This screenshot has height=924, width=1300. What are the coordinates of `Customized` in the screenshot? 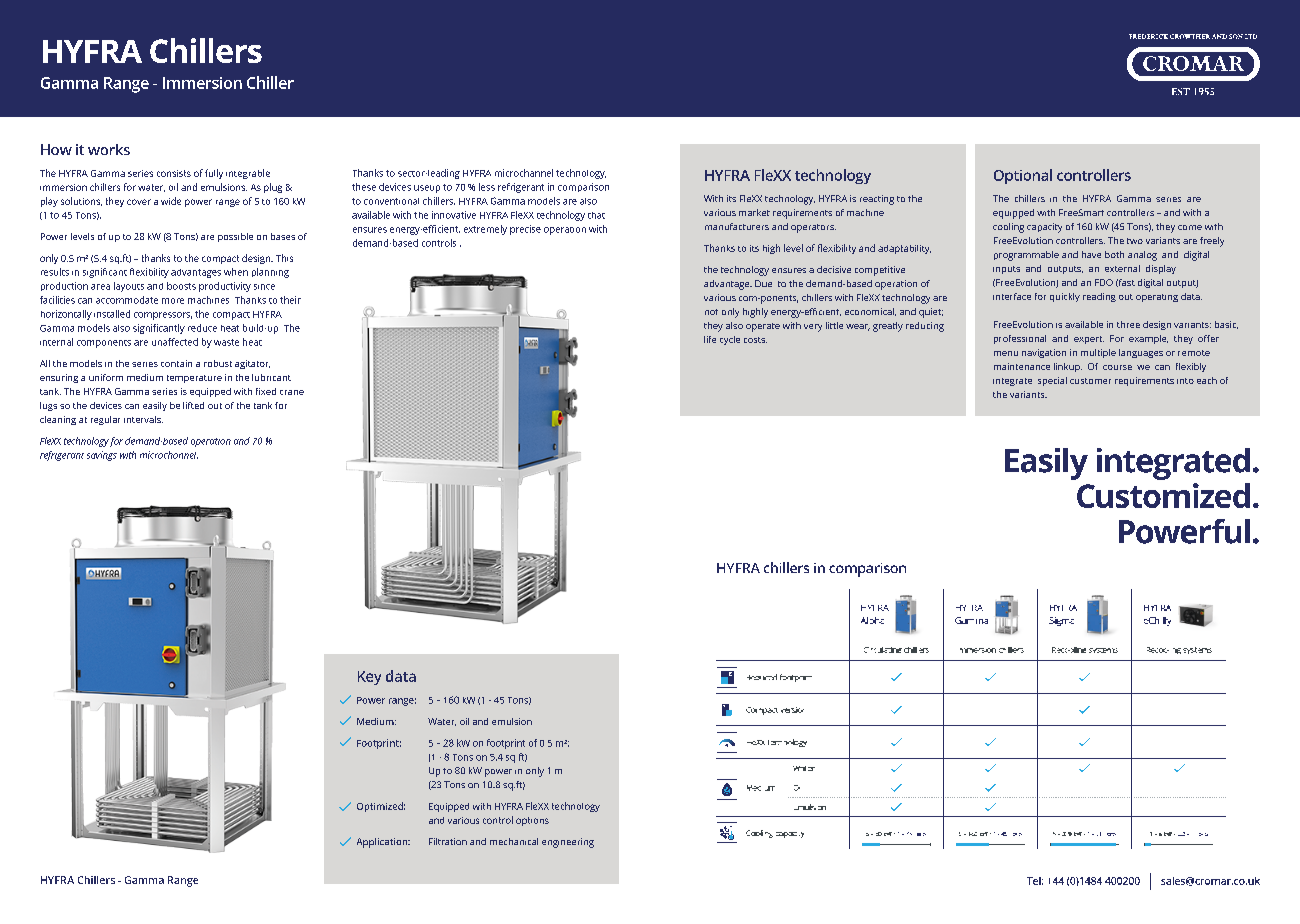 It's located at (1163, 495).
